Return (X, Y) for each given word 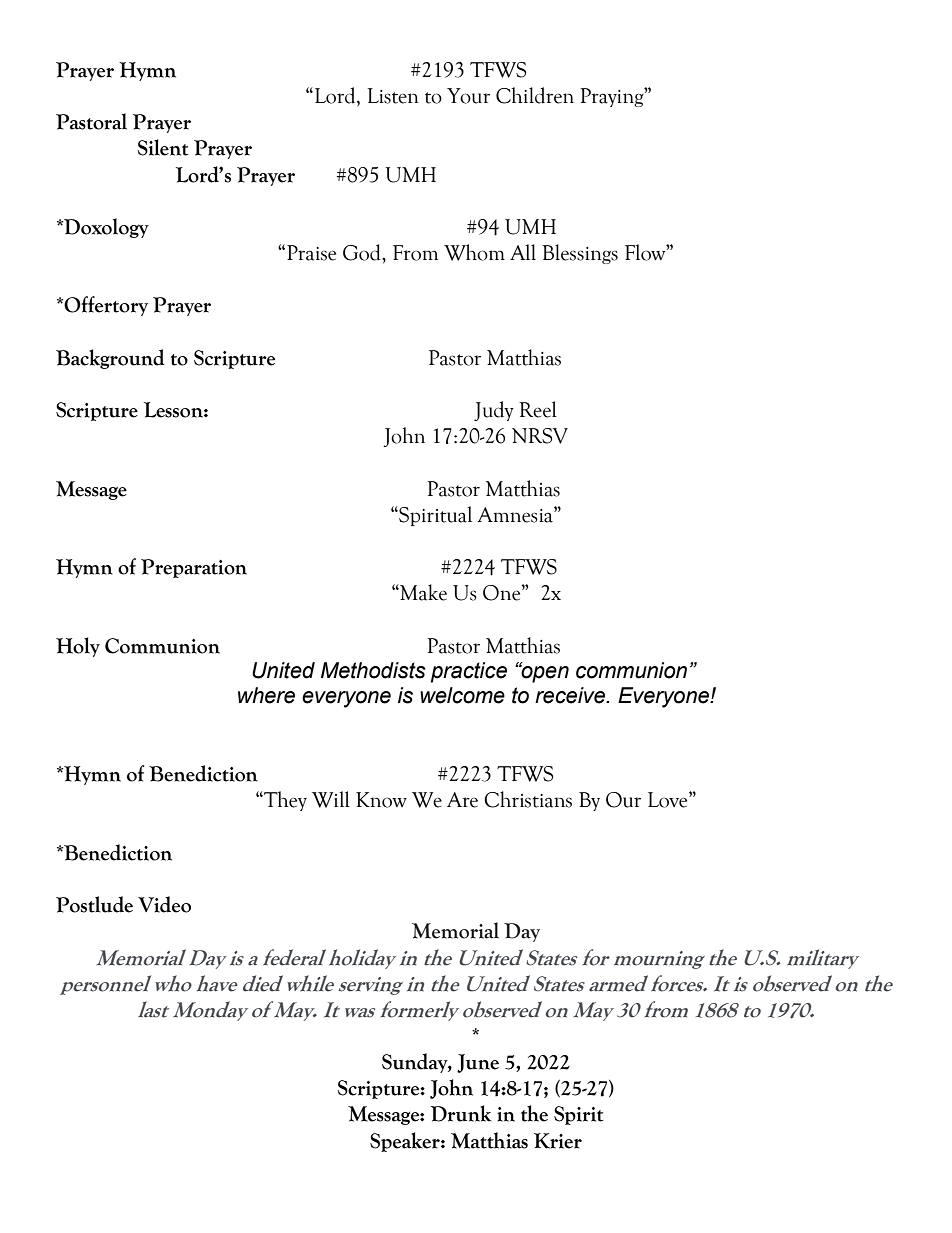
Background (110, 359)
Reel (538, 409)
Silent (163, 147)
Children (535, 95)
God (363, 252)
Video (164, 904)
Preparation (194, 568)
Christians (528, 799)
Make (422, 592)
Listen (393, 96)
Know (381, 800)
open (544, 673)
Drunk (461, 1113)
